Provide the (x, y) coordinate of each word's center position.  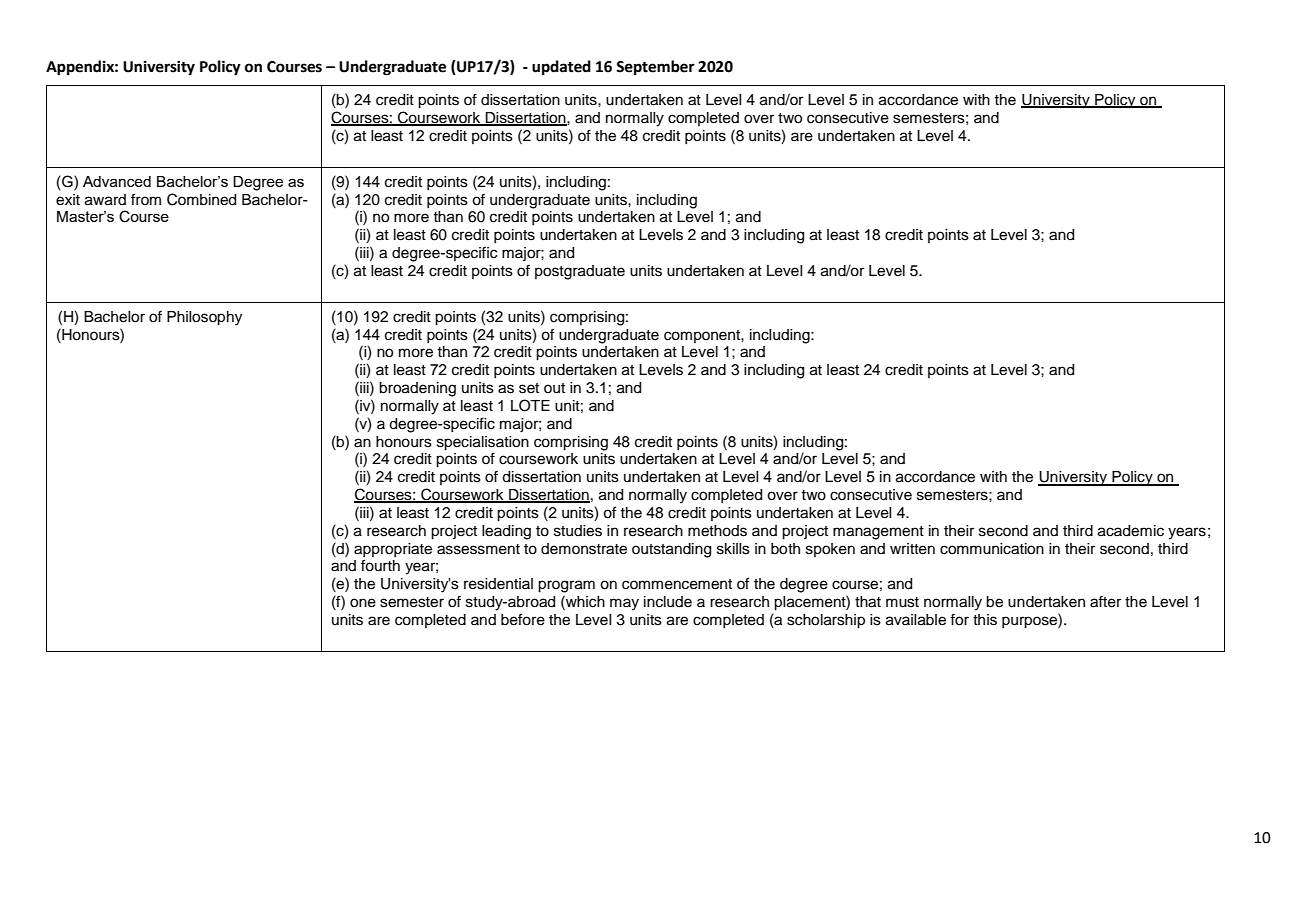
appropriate (393, 550)
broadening (417, 389)
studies (578, 531)
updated (561, 67)
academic (1131, 531)
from (146, 199)
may (624, 604)
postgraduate (580, 272)
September (655, 67)
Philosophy (204, 318)
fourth (380, 565)
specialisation (483, 443)
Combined (201, 199)
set (529, 388)
